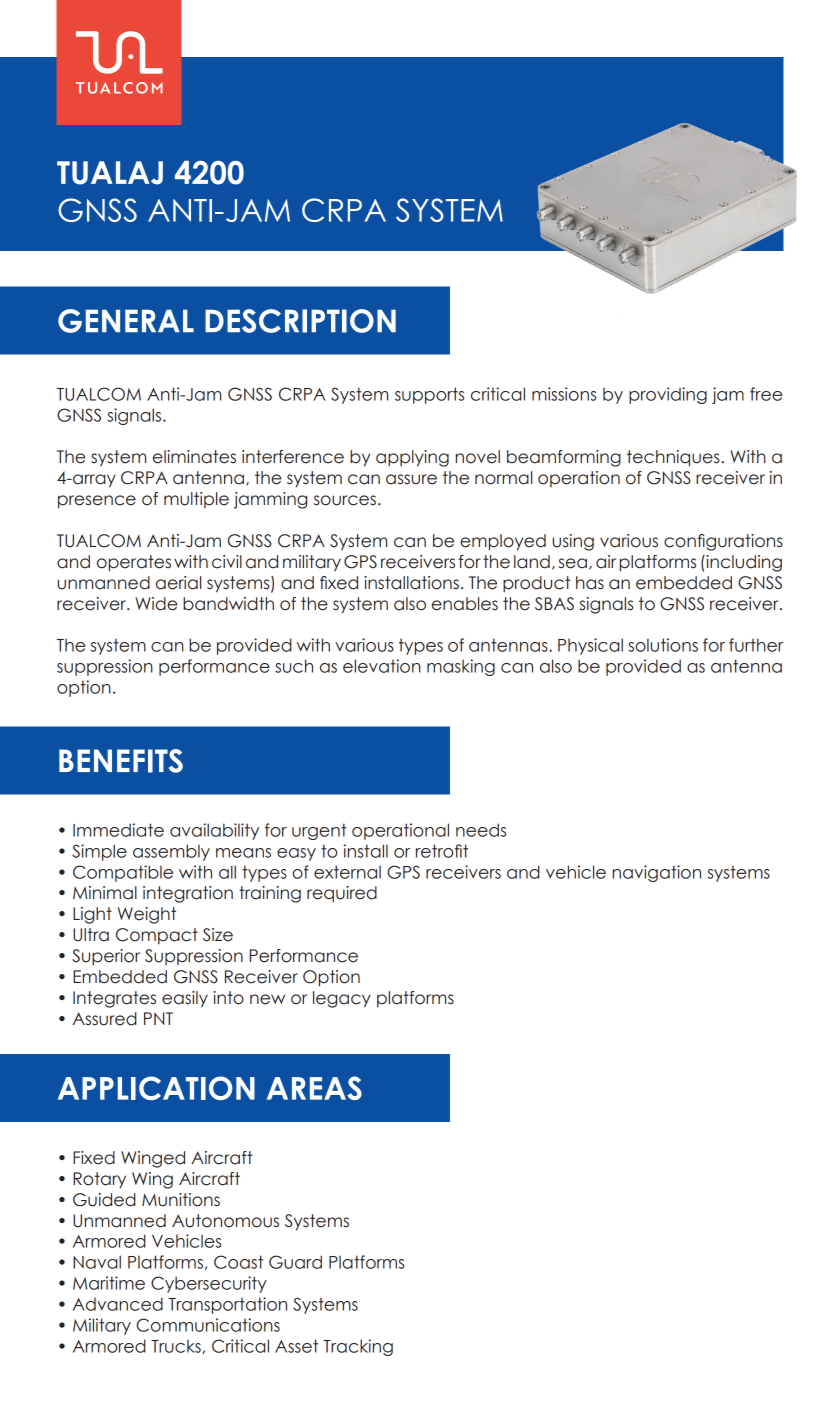 The image size is (840, 1420). I want to click on Communications, so click(208, 1325).
